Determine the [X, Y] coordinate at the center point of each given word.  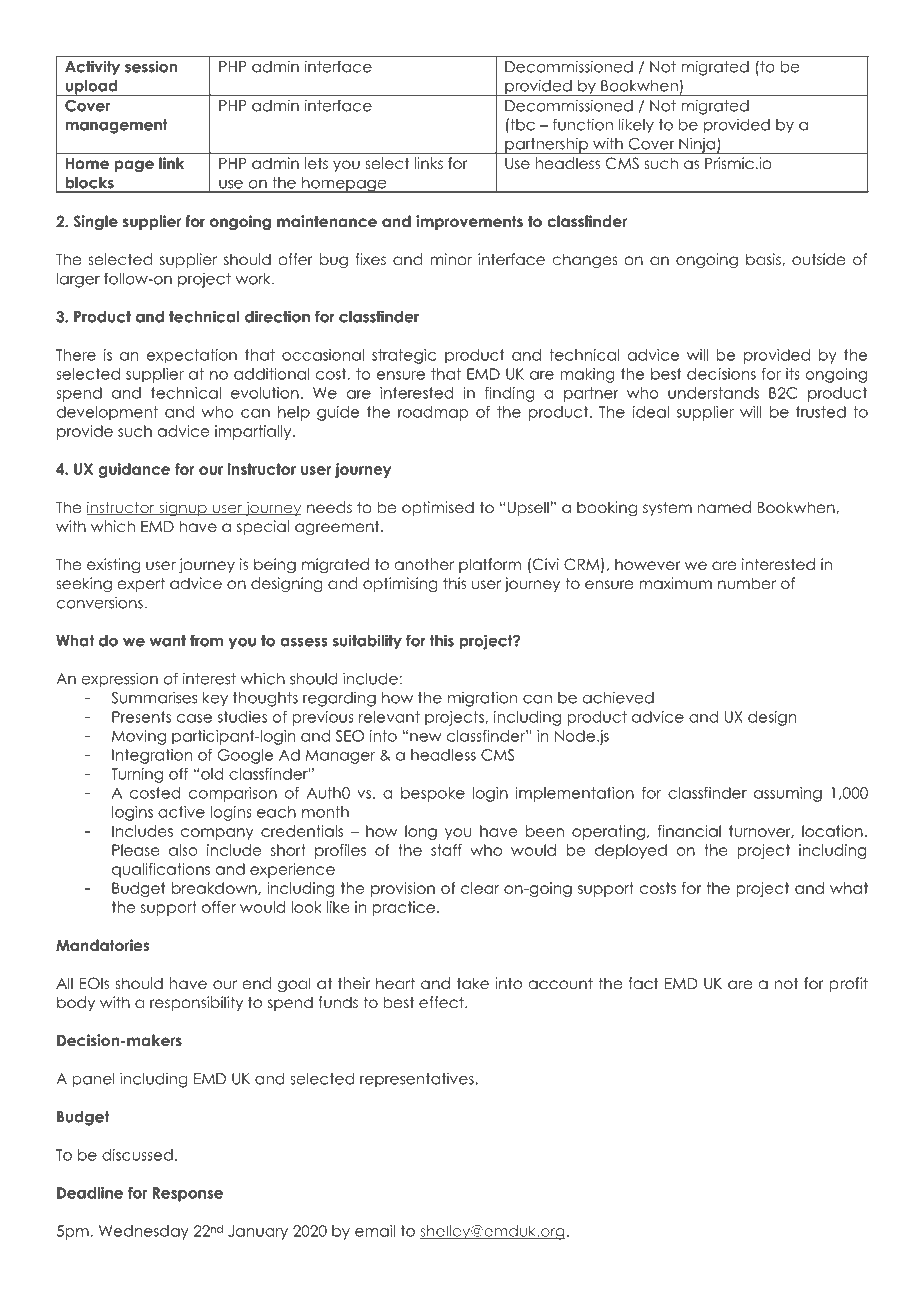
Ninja [697, 145]
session [151, 66]
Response [188, 1194]
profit [848, 984]
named [724, 507]
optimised [438, 508]
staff [446, 850]
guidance [134, 470]
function [583, 124]
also [183, 850]
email [375, 1231]
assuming [788, 794]
